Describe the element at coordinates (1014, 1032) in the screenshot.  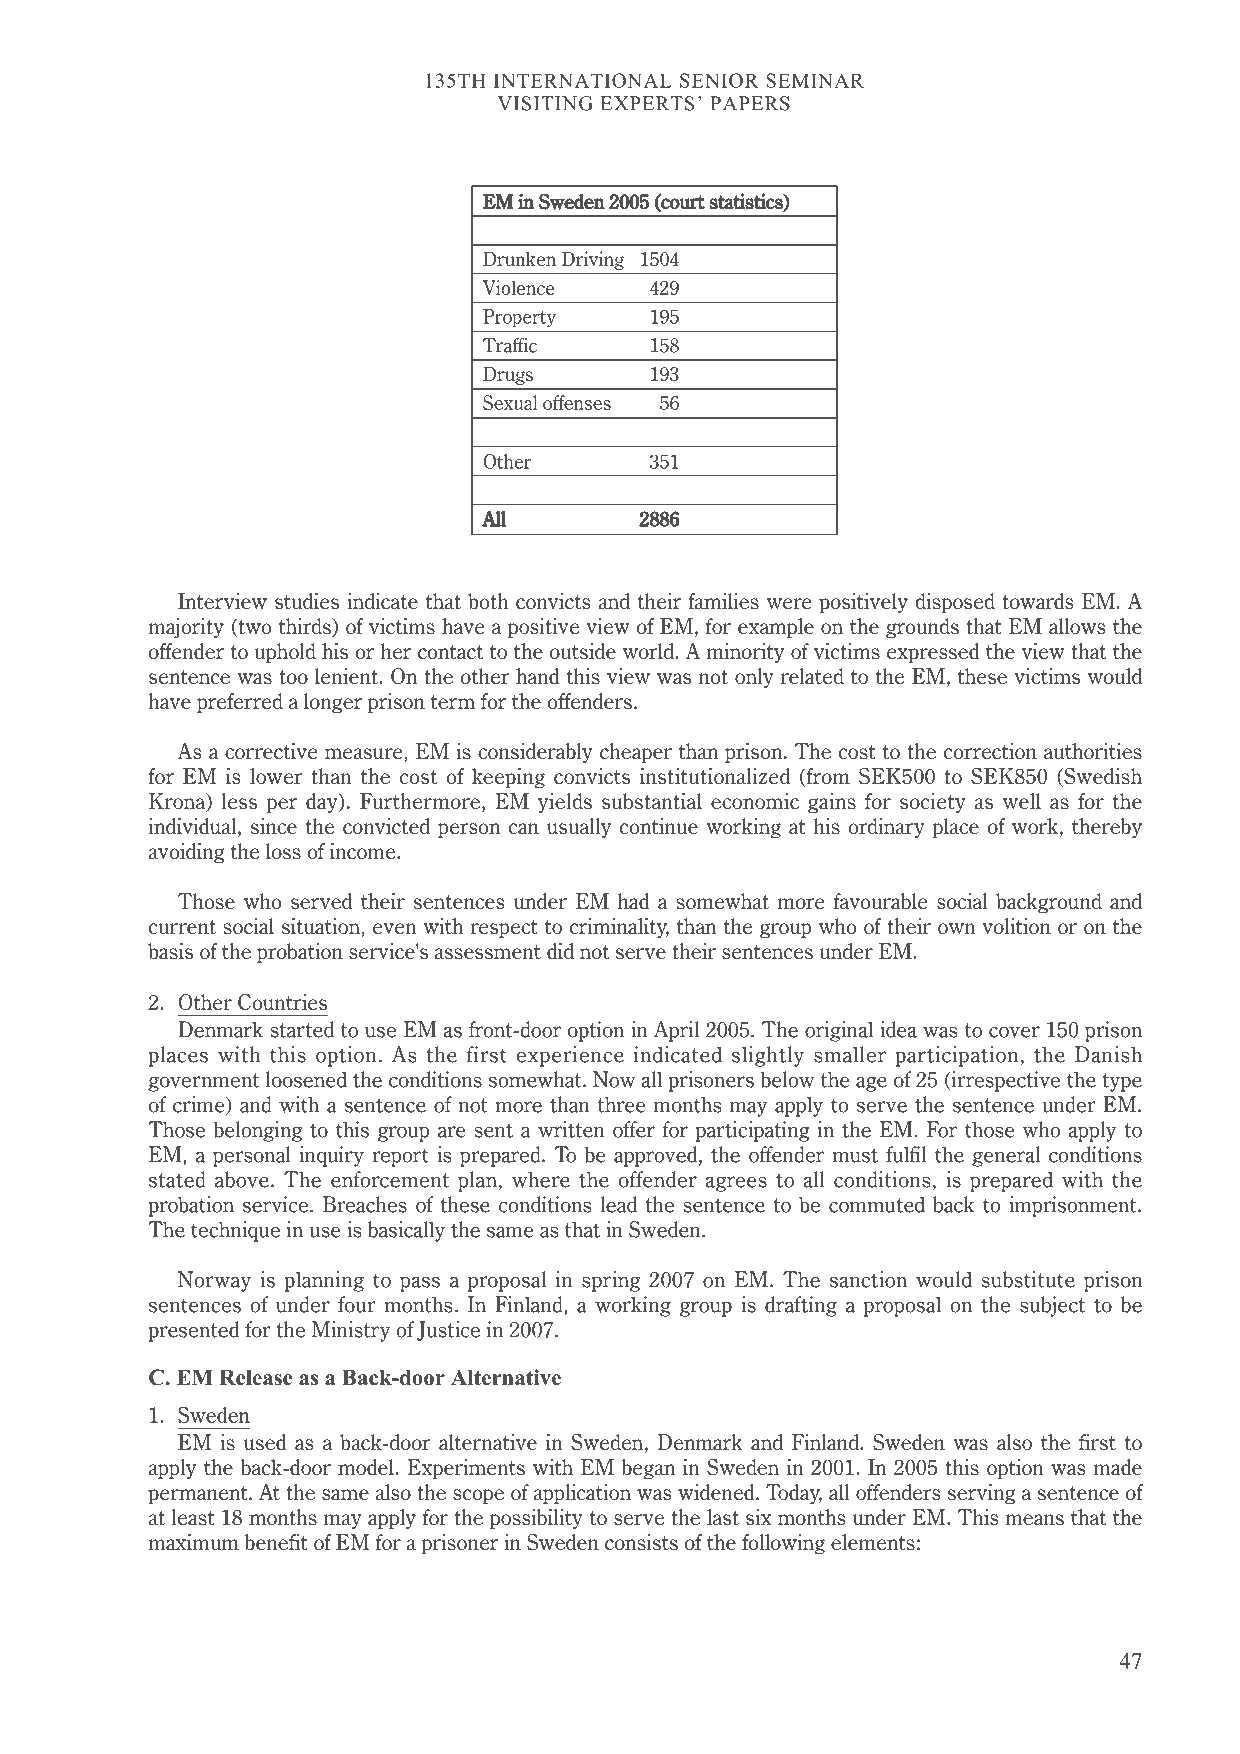
I see `cover` at that location.
